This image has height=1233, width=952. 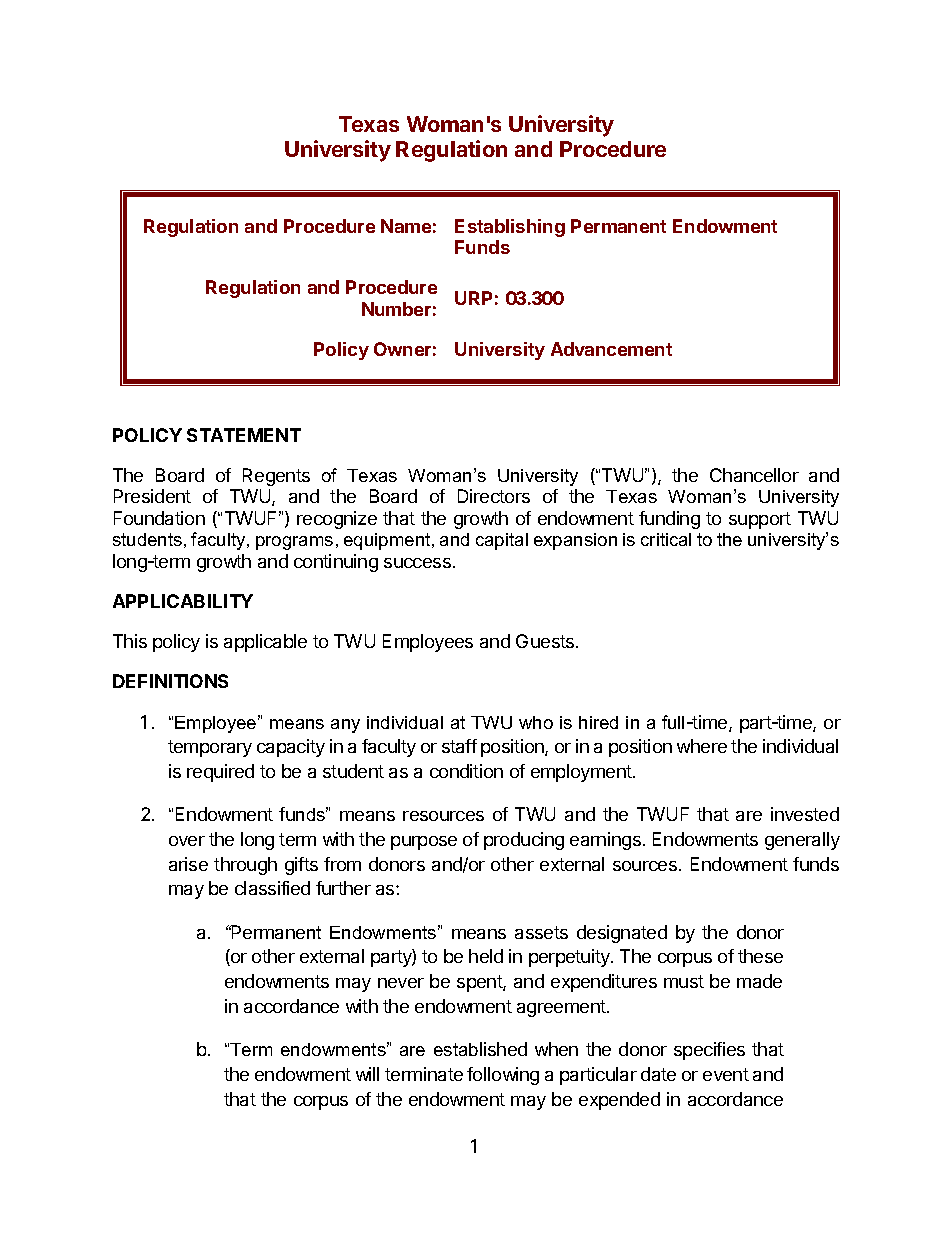 What do you see at coordinates (611, 349) in the image?
I see `Advancement` at bounding box center [611, 349].
